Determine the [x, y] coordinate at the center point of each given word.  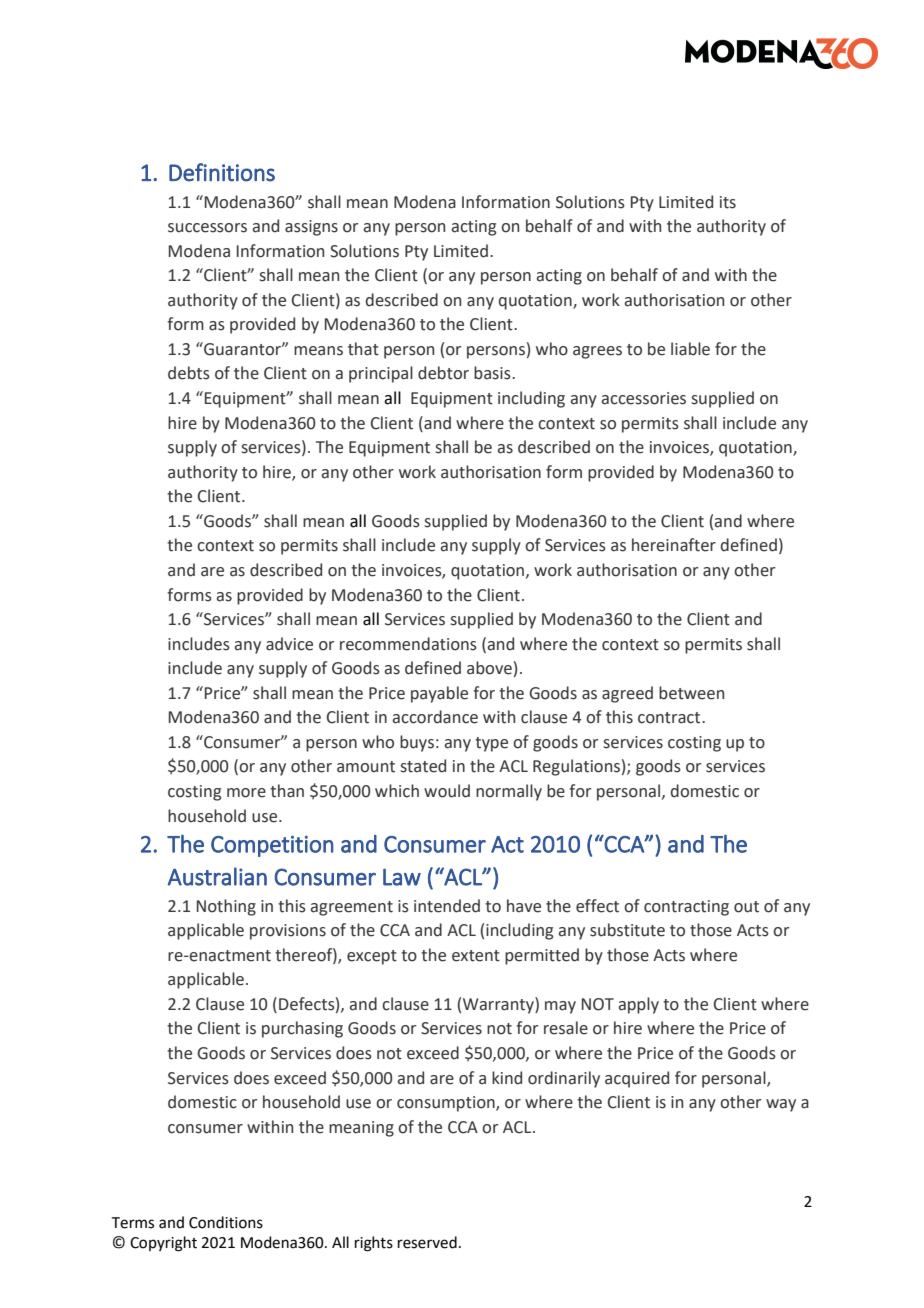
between [691, 693]
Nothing [226, 907]
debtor [443, 373]
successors [207, 228]
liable [690, 349]
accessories [644, 398]
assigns [311, 228]
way [781, 1105]
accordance [435, 717]
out [746, 907]
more [246, 793]
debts [189, 373]
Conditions [226, 1222]
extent [476, 956]
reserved [427, 1242]
